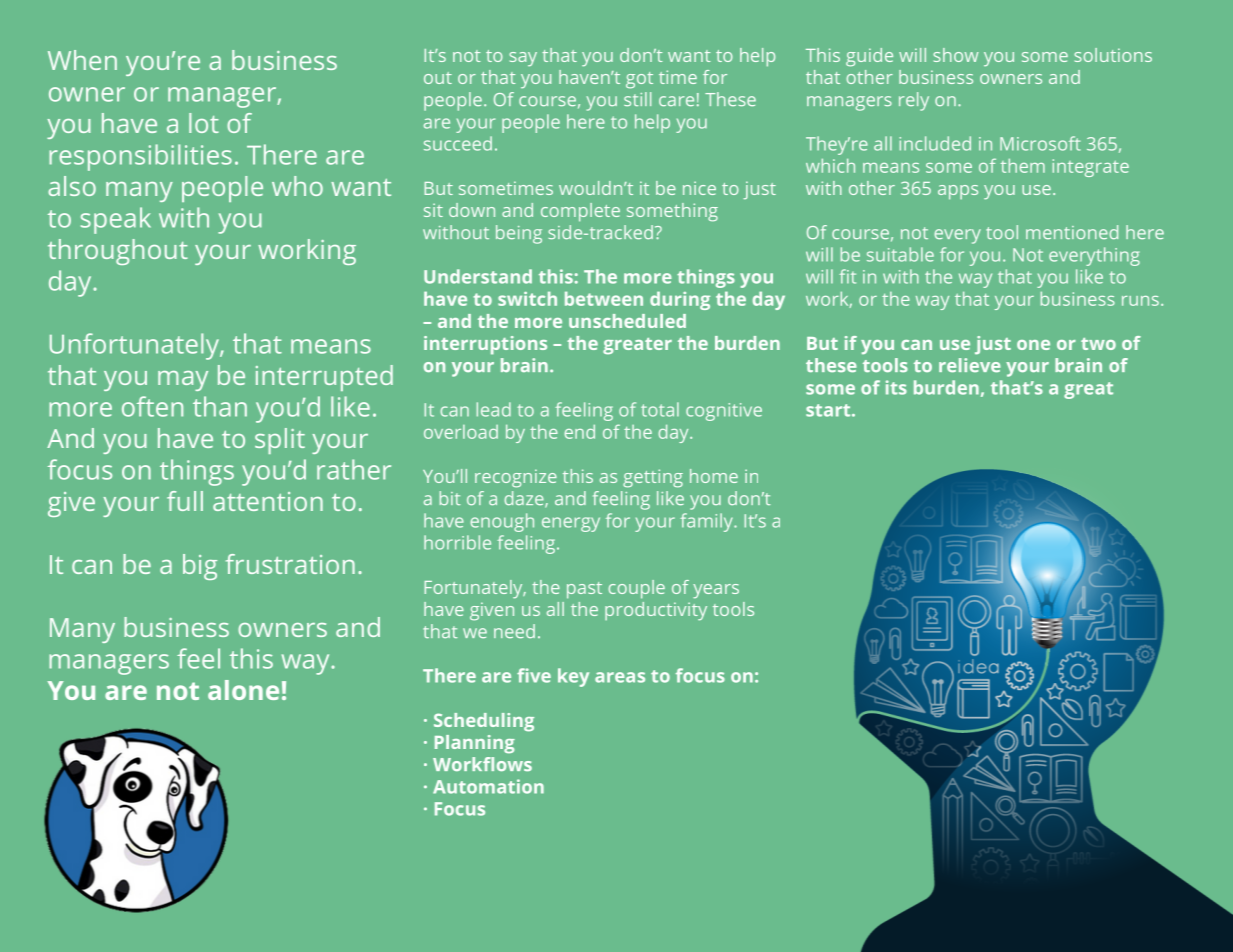 The width and height of the screenshot is (1233, 952). Describe the element at coordinates (243, 690) in the screenshot. I see `alone` at that location.
